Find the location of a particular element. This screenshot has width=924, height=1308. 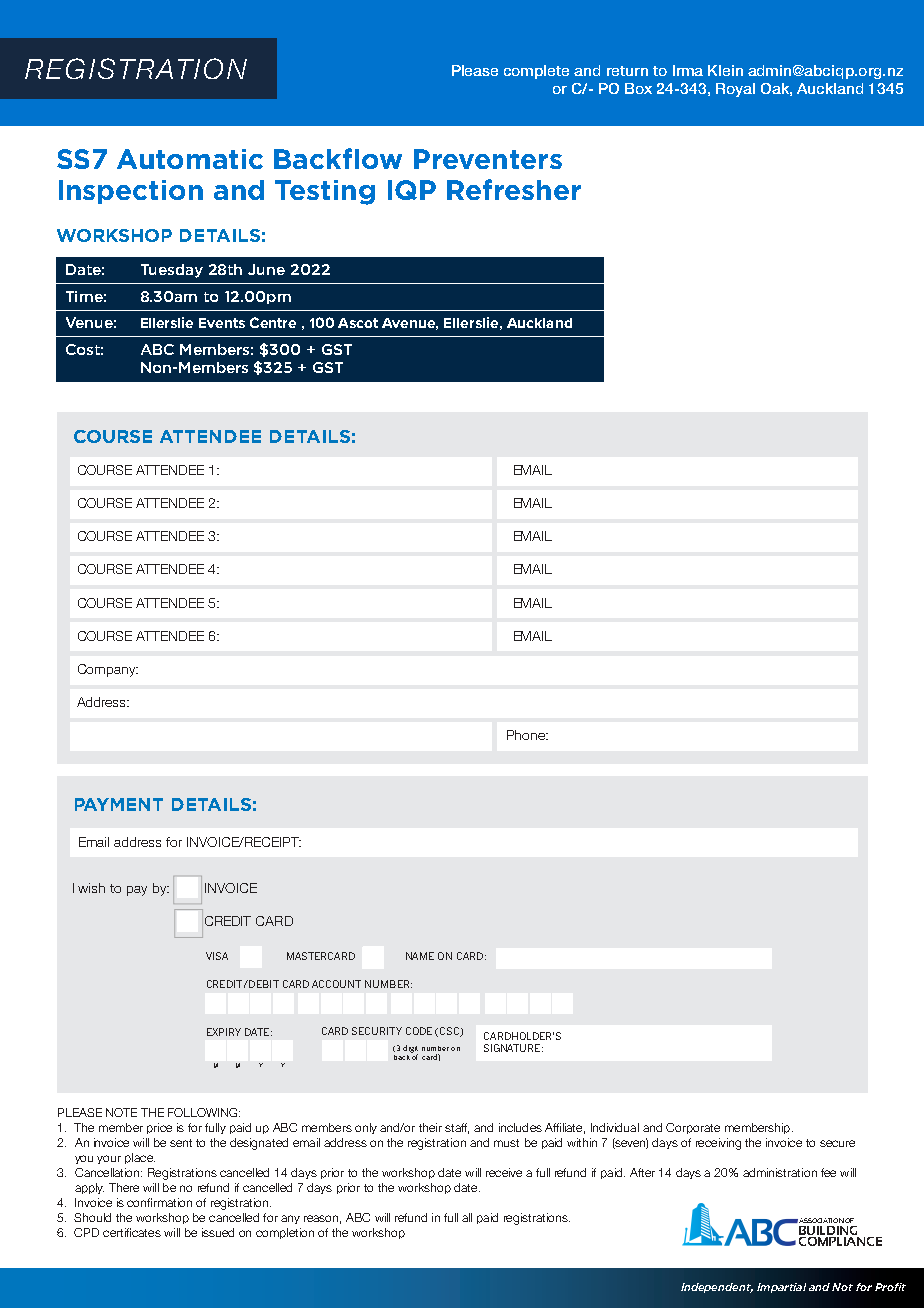

Corporate is located at coordinates (693, 1128).
